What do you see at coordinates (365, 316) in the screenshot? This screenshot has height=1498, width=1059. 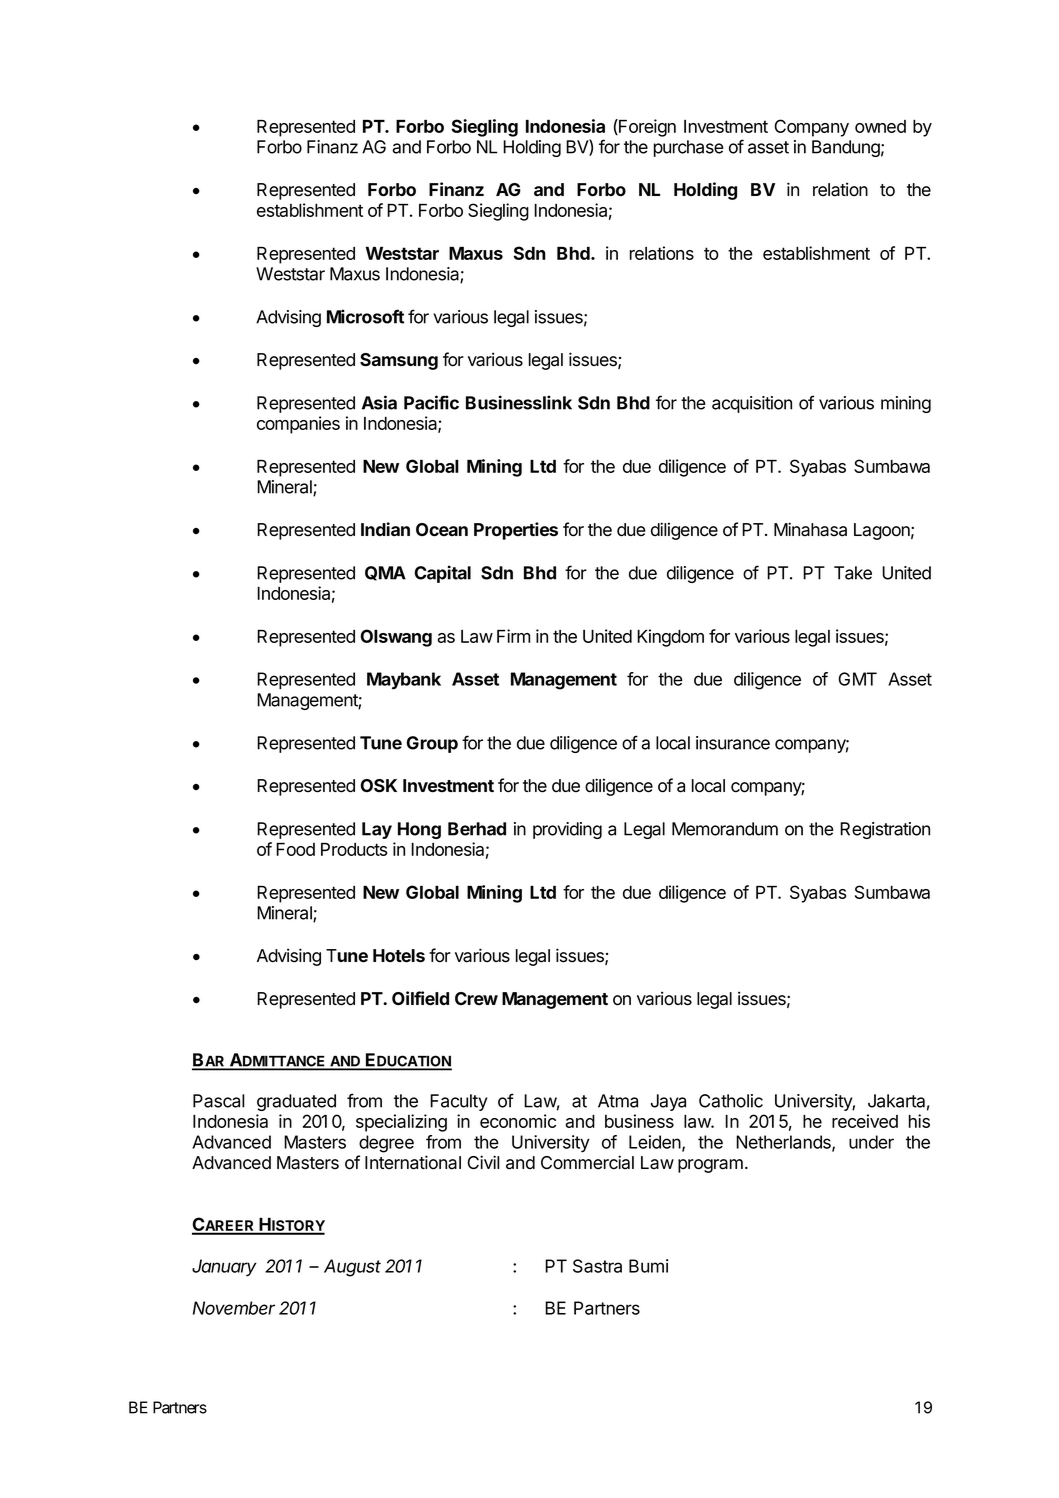 I see `Microsoft` at bounding box center [365, 316].
